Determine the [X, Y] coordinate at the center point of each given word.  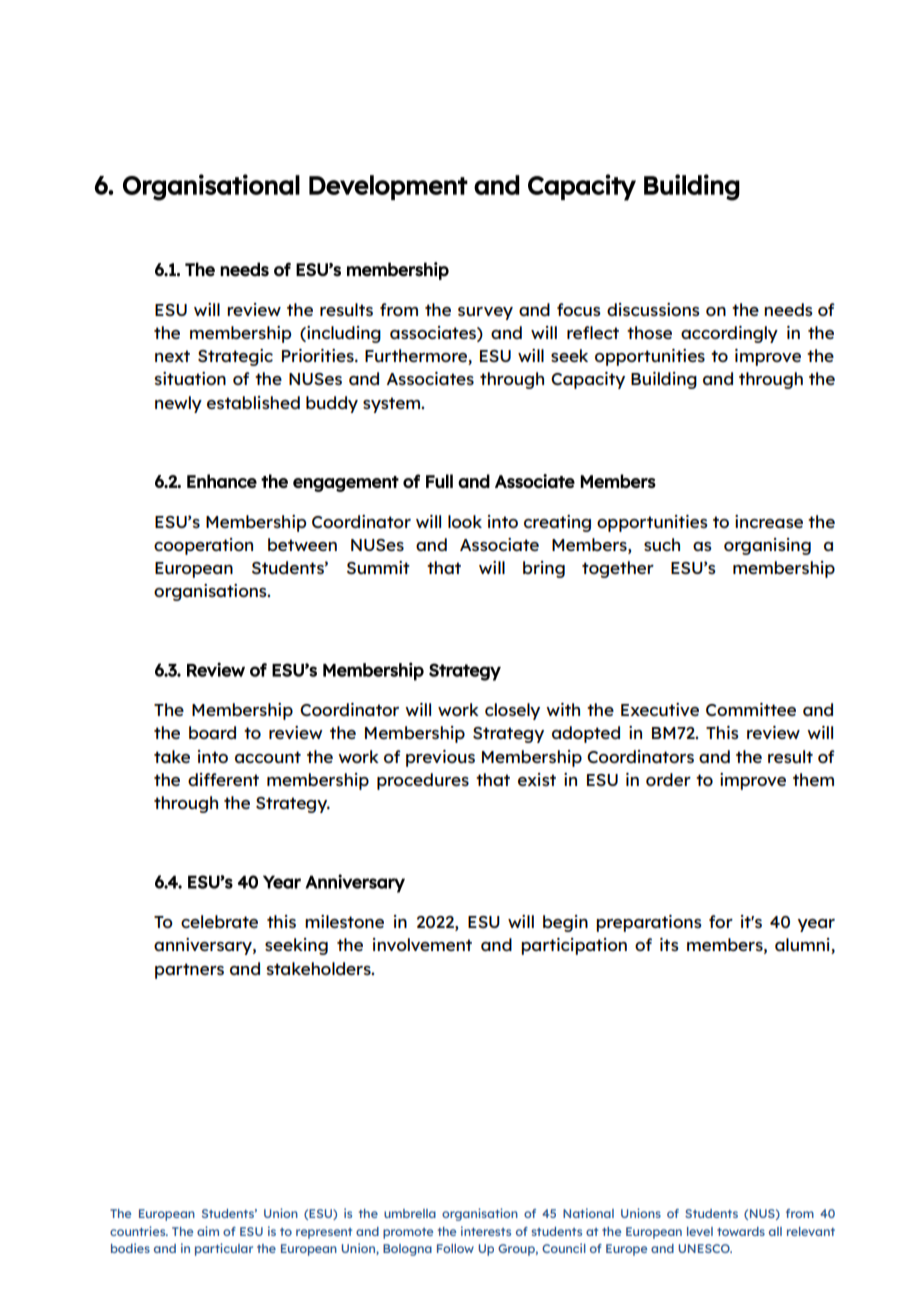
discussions [653, 309]
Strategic [235, 357]
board [212, 732]
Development [388, 187]
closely [512, 711]
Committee [751, 709]
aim [208, 1231]
